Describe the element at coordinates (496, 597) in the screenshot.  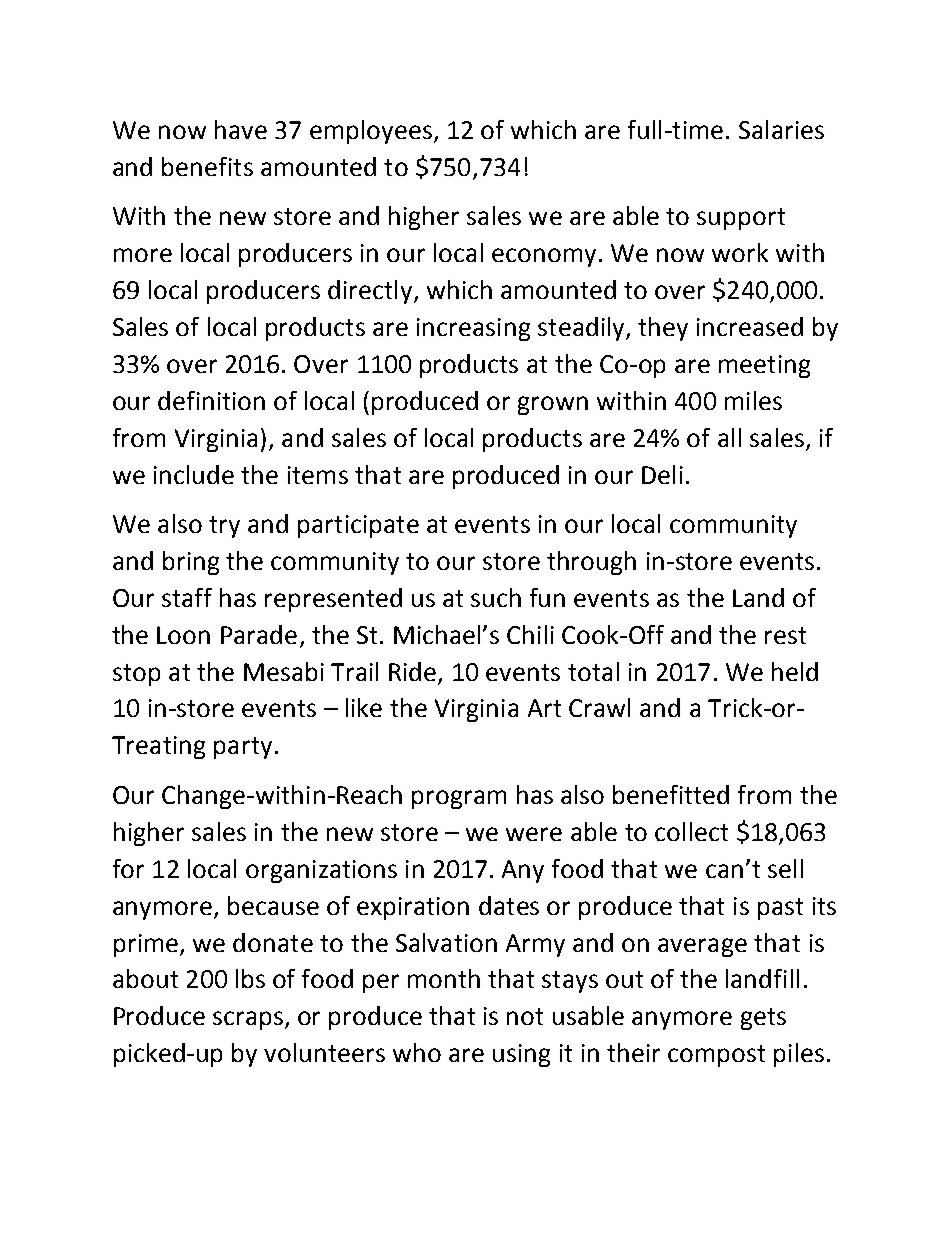
I see `such` at that location.
